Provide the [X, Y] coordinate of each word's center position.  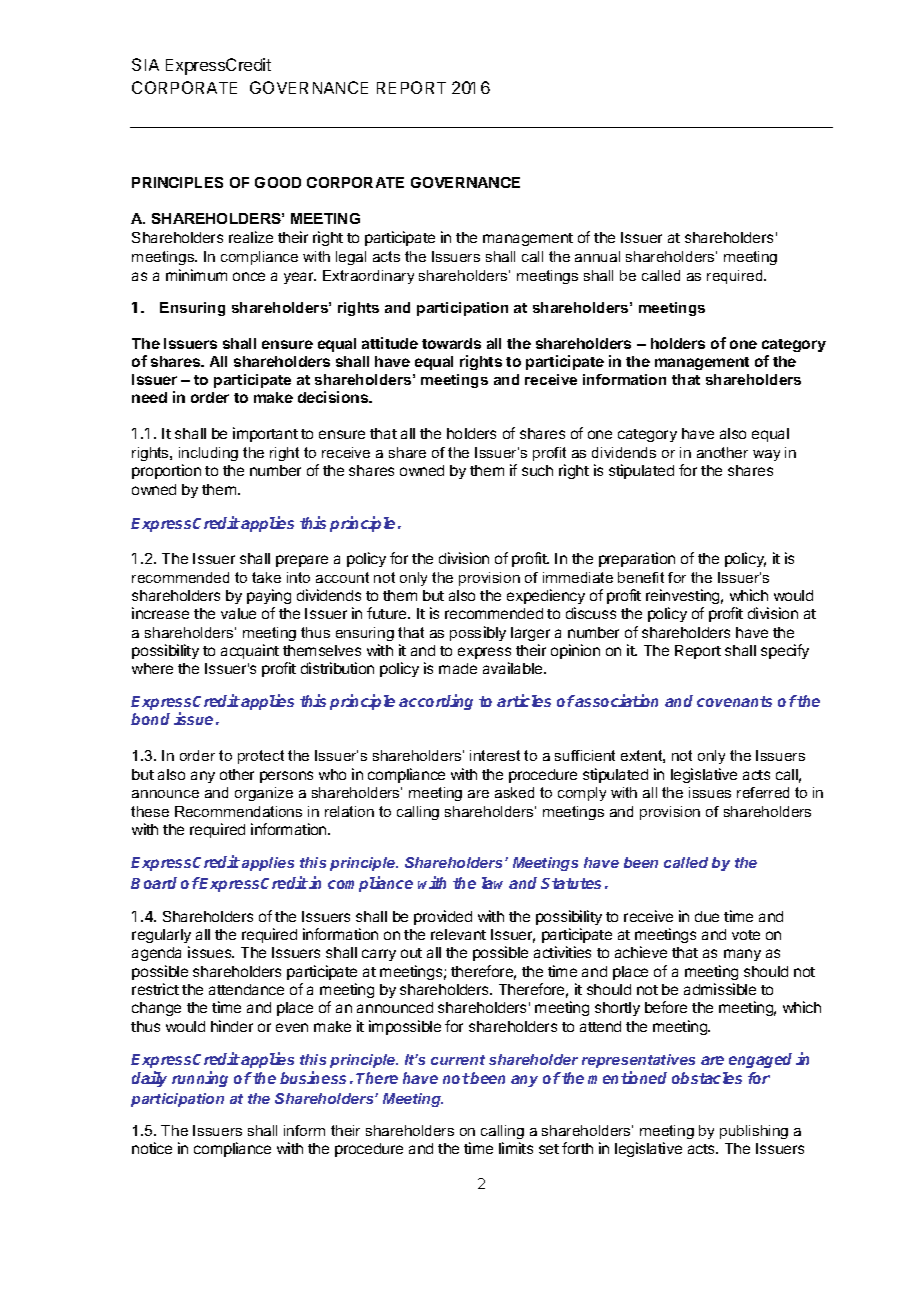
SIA [145, 64]
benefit [641, 577]
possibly [478, 633]
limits [516, 1148]
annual [597, 256]
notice [152, 1148]
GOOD [278, 182]
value [238, 613]
